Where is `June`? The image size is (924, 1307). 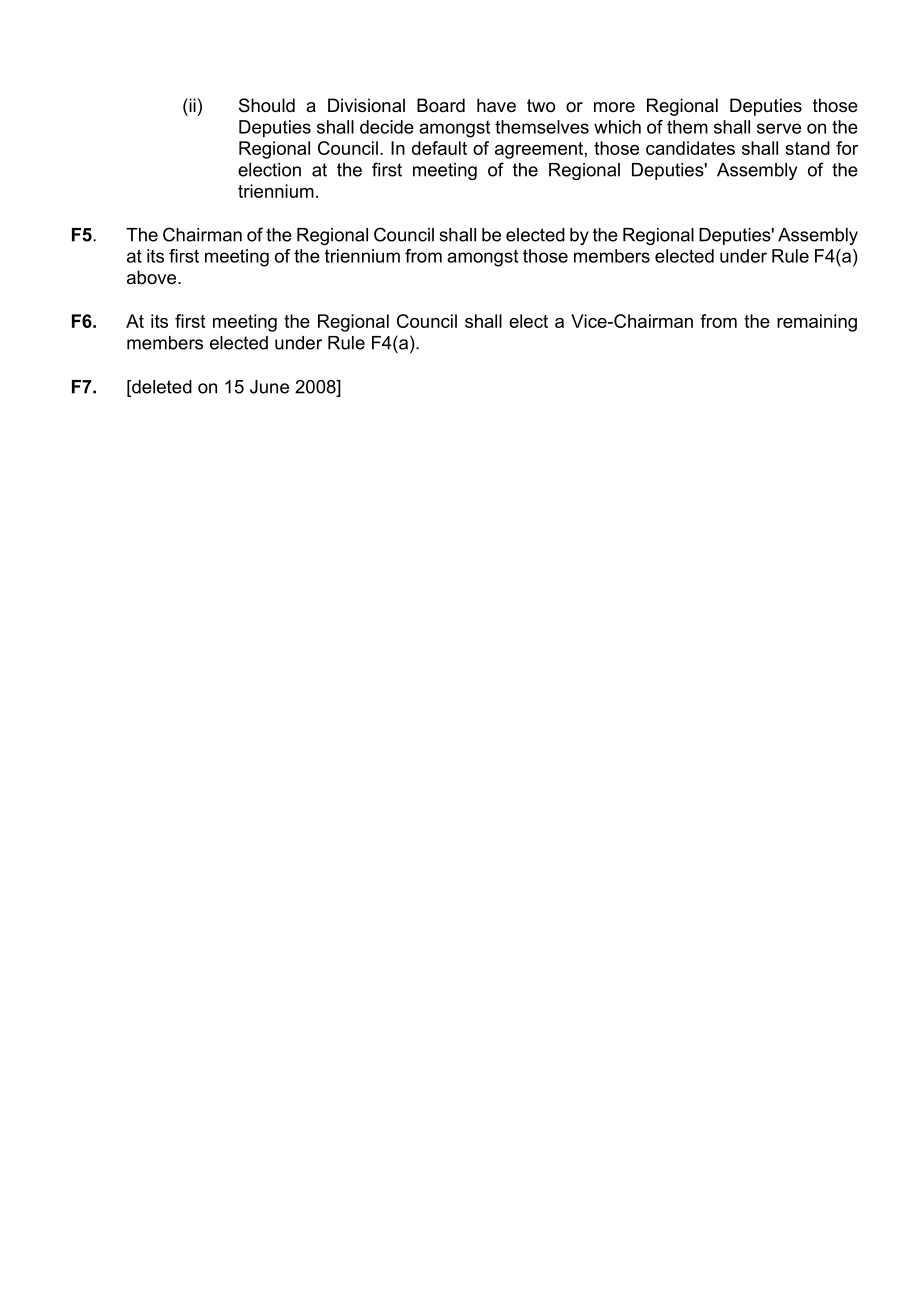
June is located at coordinates (269, 387).
